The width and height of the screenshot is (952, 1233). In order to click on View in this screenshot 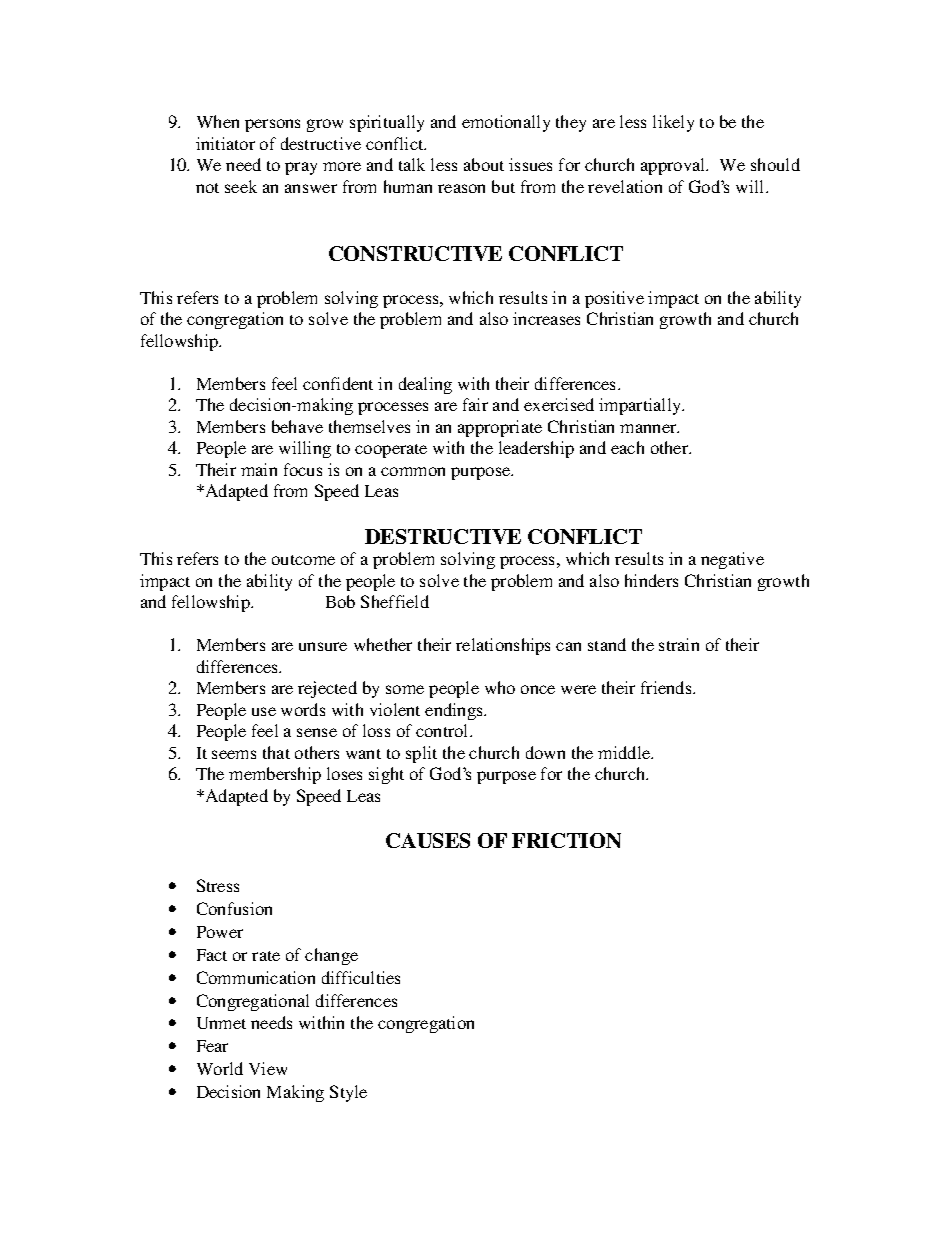, I will do `click(268, 1068)`.
